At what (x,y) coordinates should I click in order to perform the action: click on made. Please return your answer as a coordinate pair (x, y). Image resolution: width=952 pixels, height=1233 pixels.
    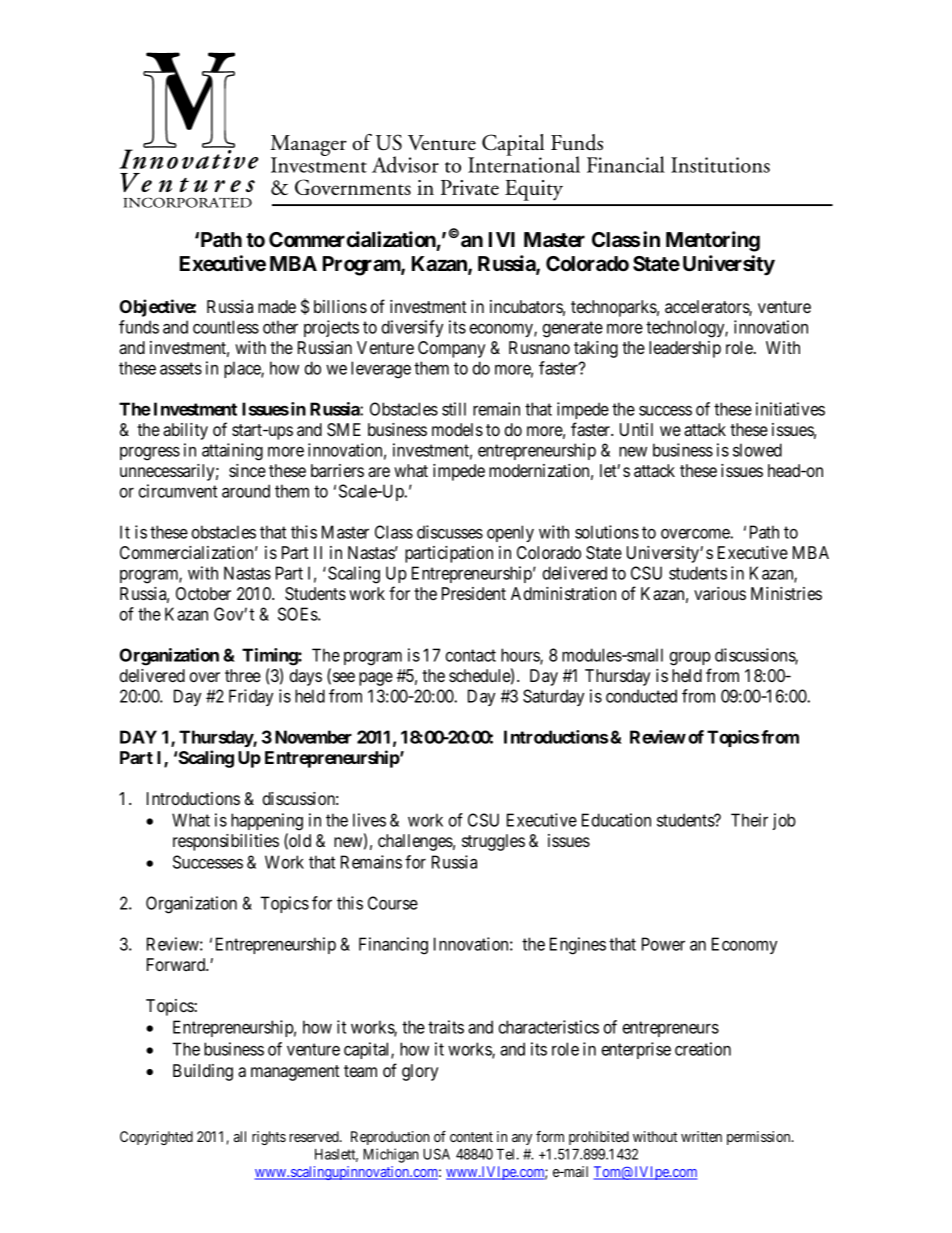
    Looking at the image, I should click on (277, 306).
